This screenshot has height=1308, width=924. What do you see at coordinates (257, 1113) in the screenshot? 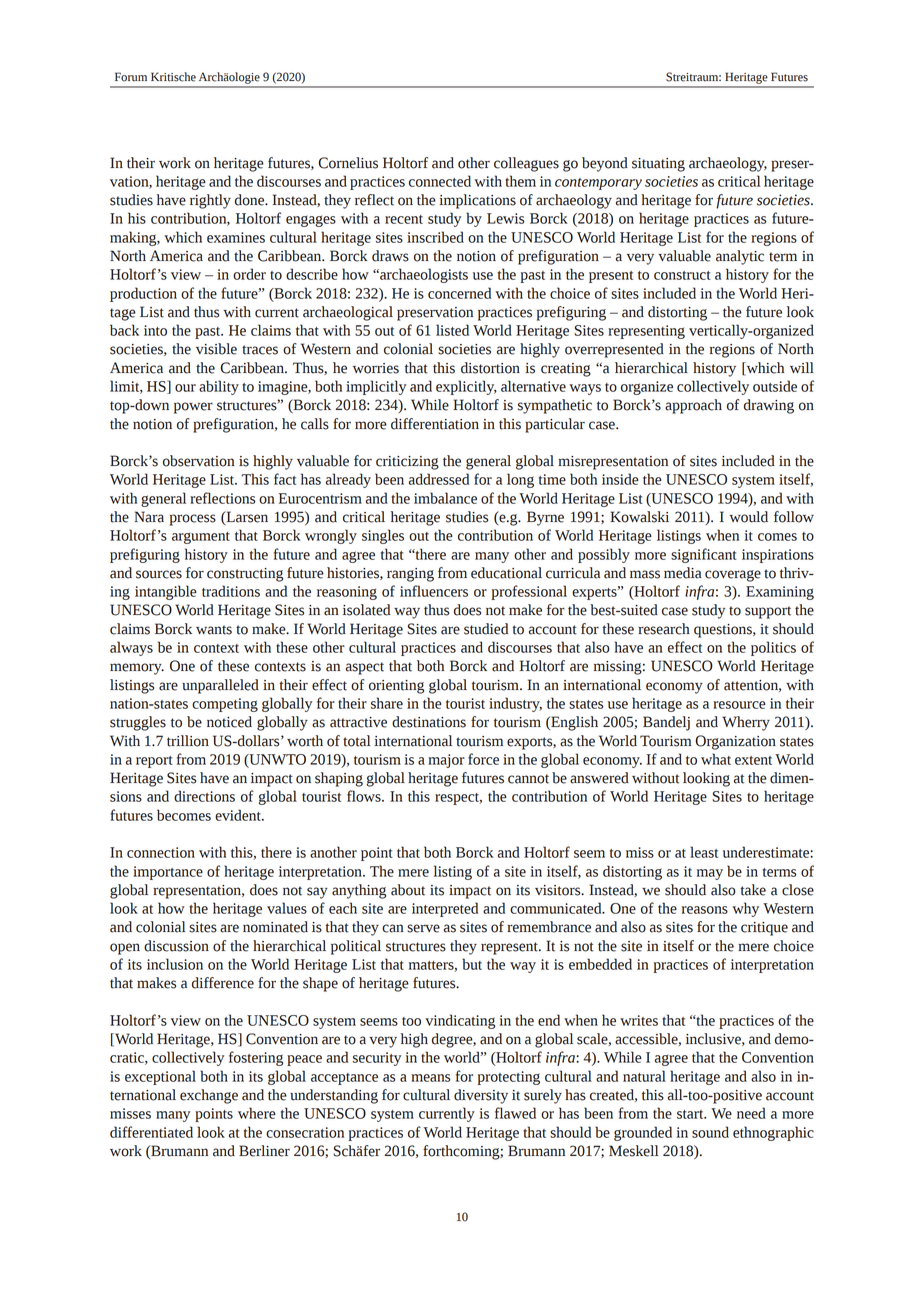
I see `where` at bounding box center [257, 1113].
